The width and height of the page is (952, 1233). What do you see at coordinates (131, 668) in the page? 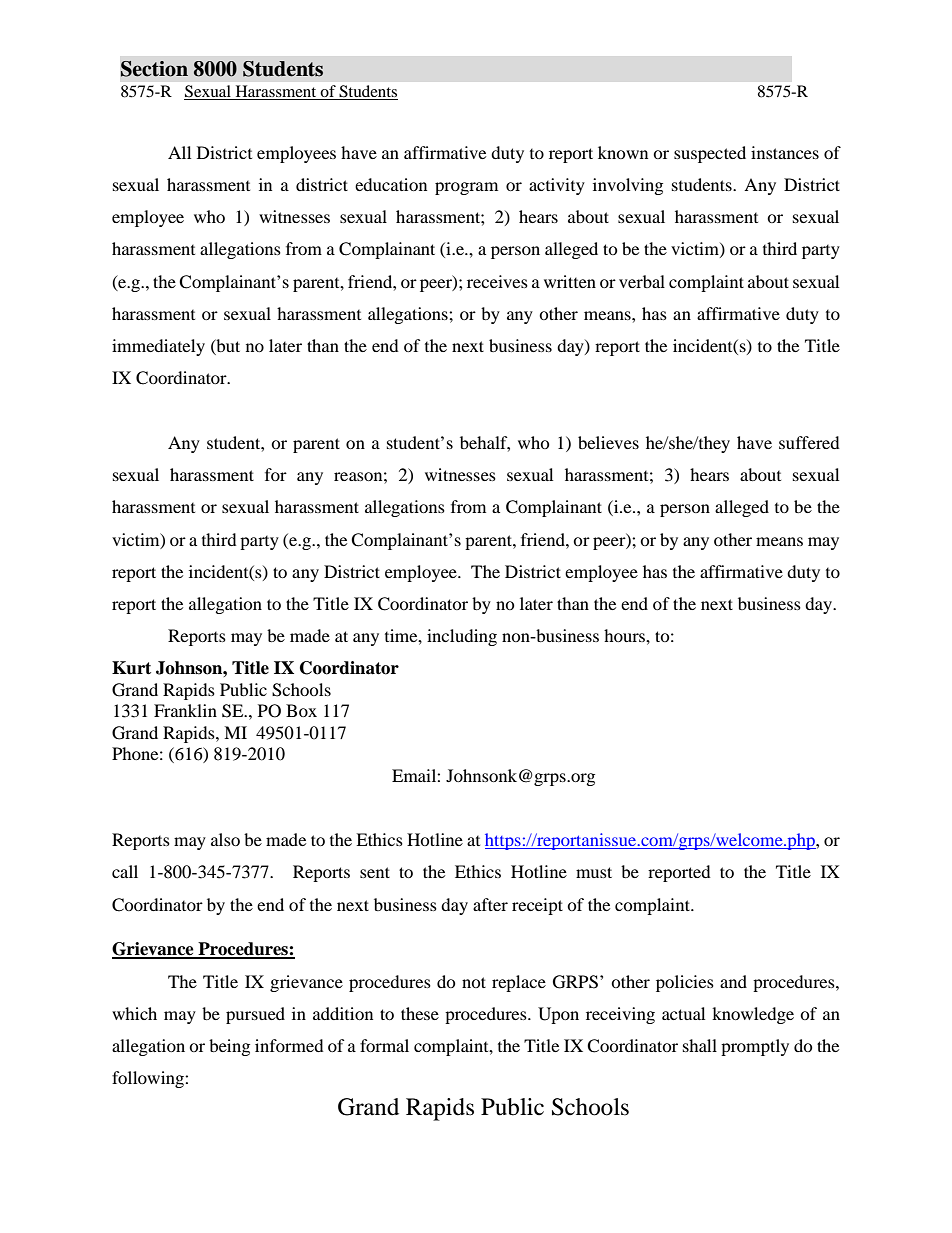
I see `Kurt` at bounding box center [131, 668].
